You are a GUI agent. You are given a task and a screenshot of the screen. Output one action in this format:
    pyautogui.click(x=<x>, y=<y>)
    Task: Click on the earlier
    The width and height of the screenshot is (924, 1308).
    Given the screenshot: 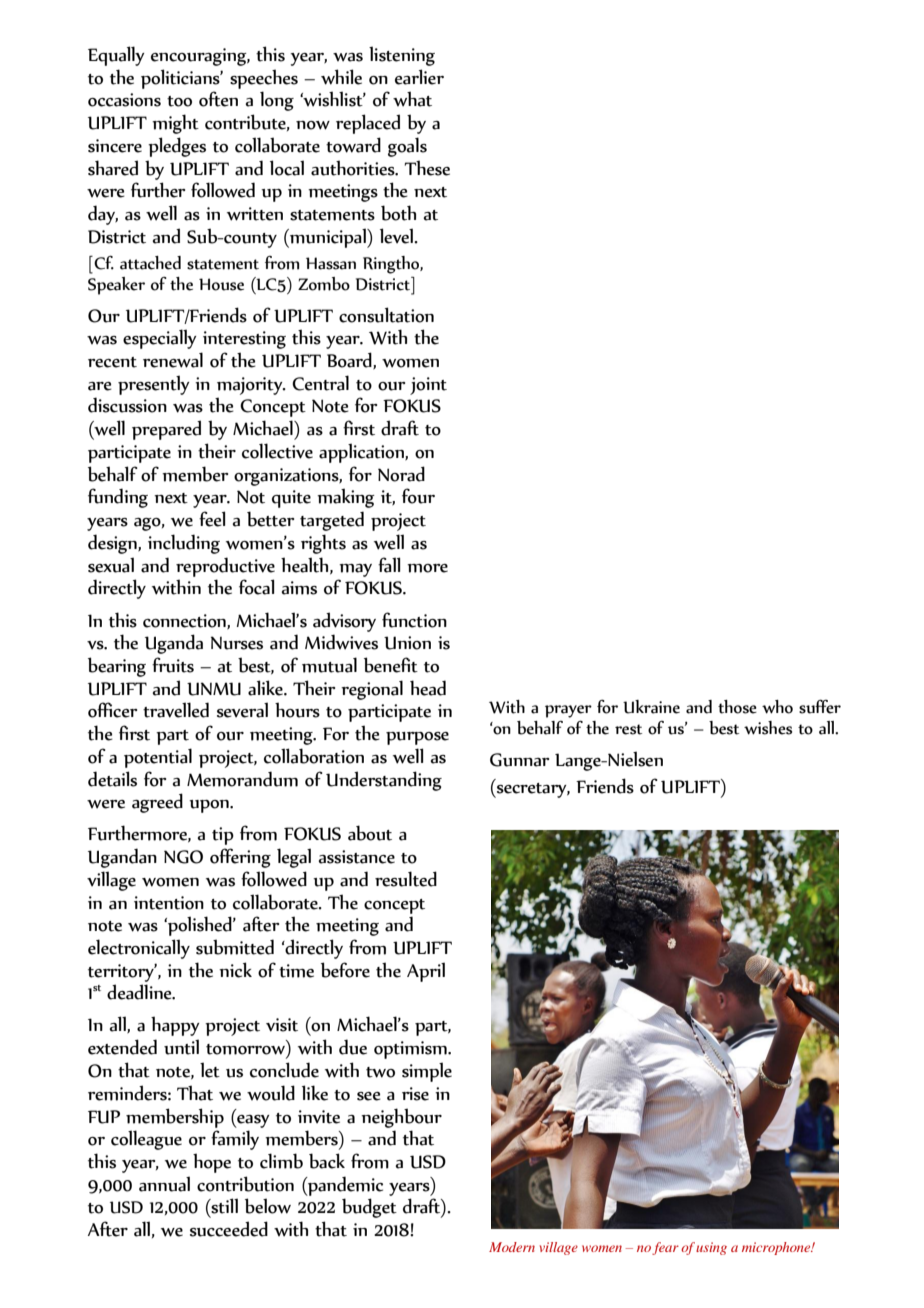 What is the action you would take?
    pyautogui.click(x=419, y=77)
